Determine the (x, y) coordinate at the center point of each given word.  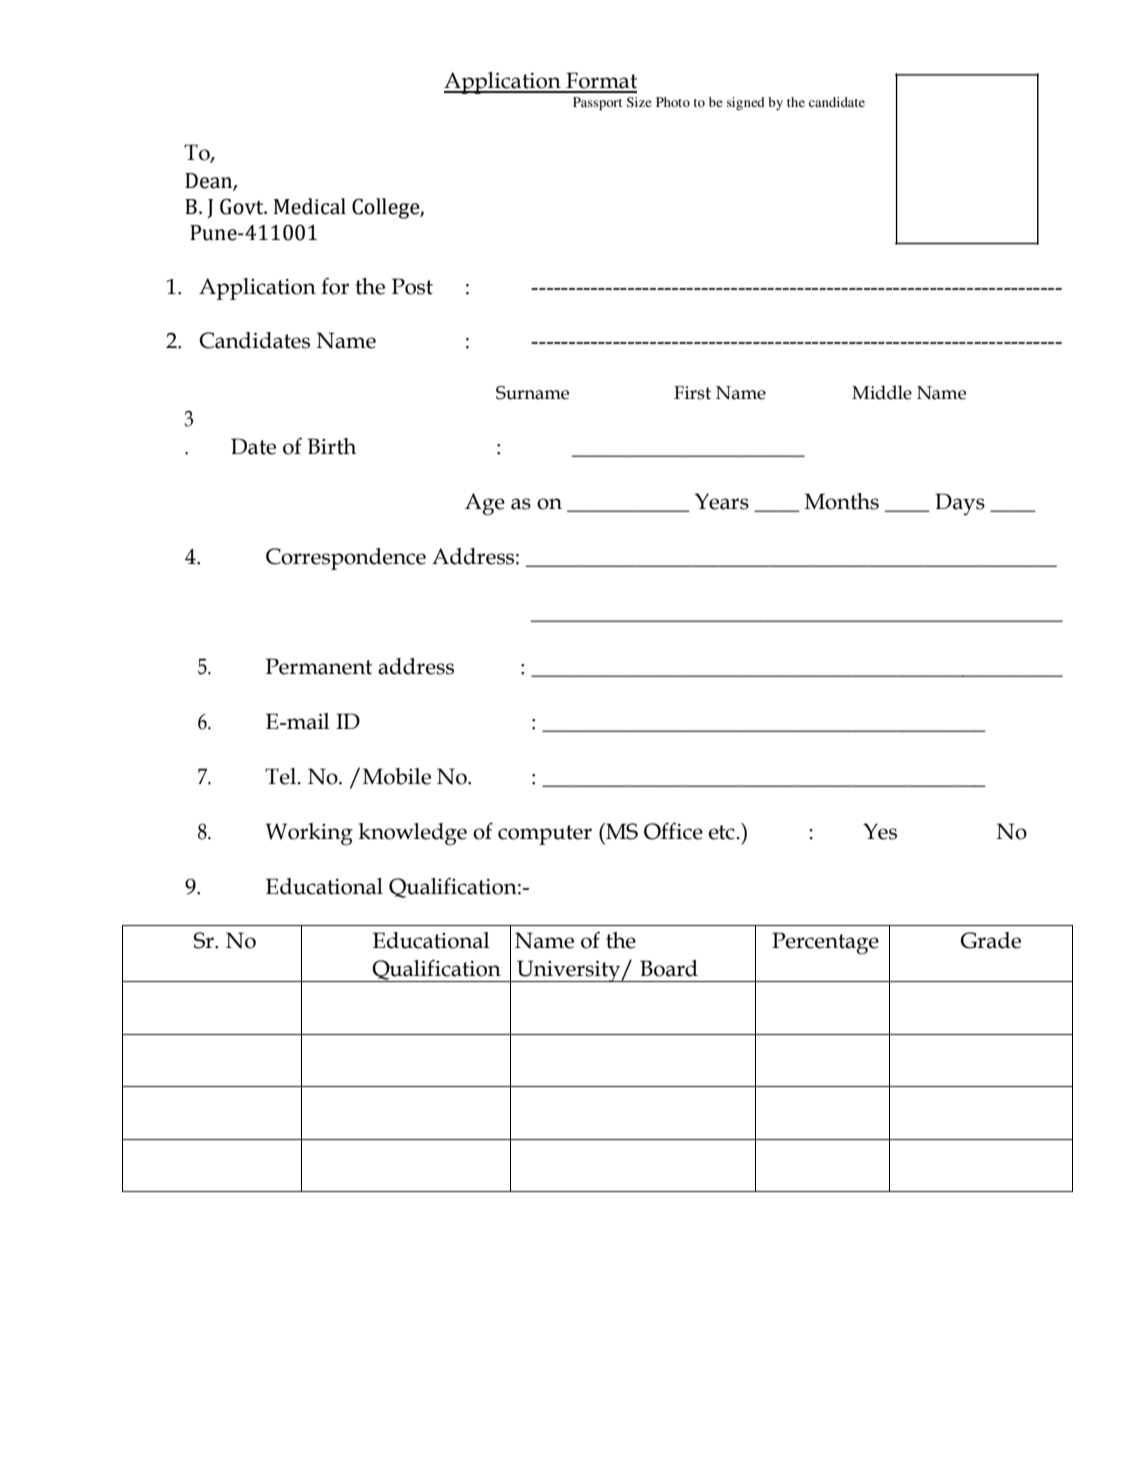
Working (309, 834)
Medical (310, 206)
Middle (882, 392)
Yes (880, 831)
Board (669, 968)
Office (673, 831)
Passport (597, 104)
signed (746, 103)
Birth (331, 446)
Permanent (318, 666)
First (692, 393)
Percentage (825, 943)
